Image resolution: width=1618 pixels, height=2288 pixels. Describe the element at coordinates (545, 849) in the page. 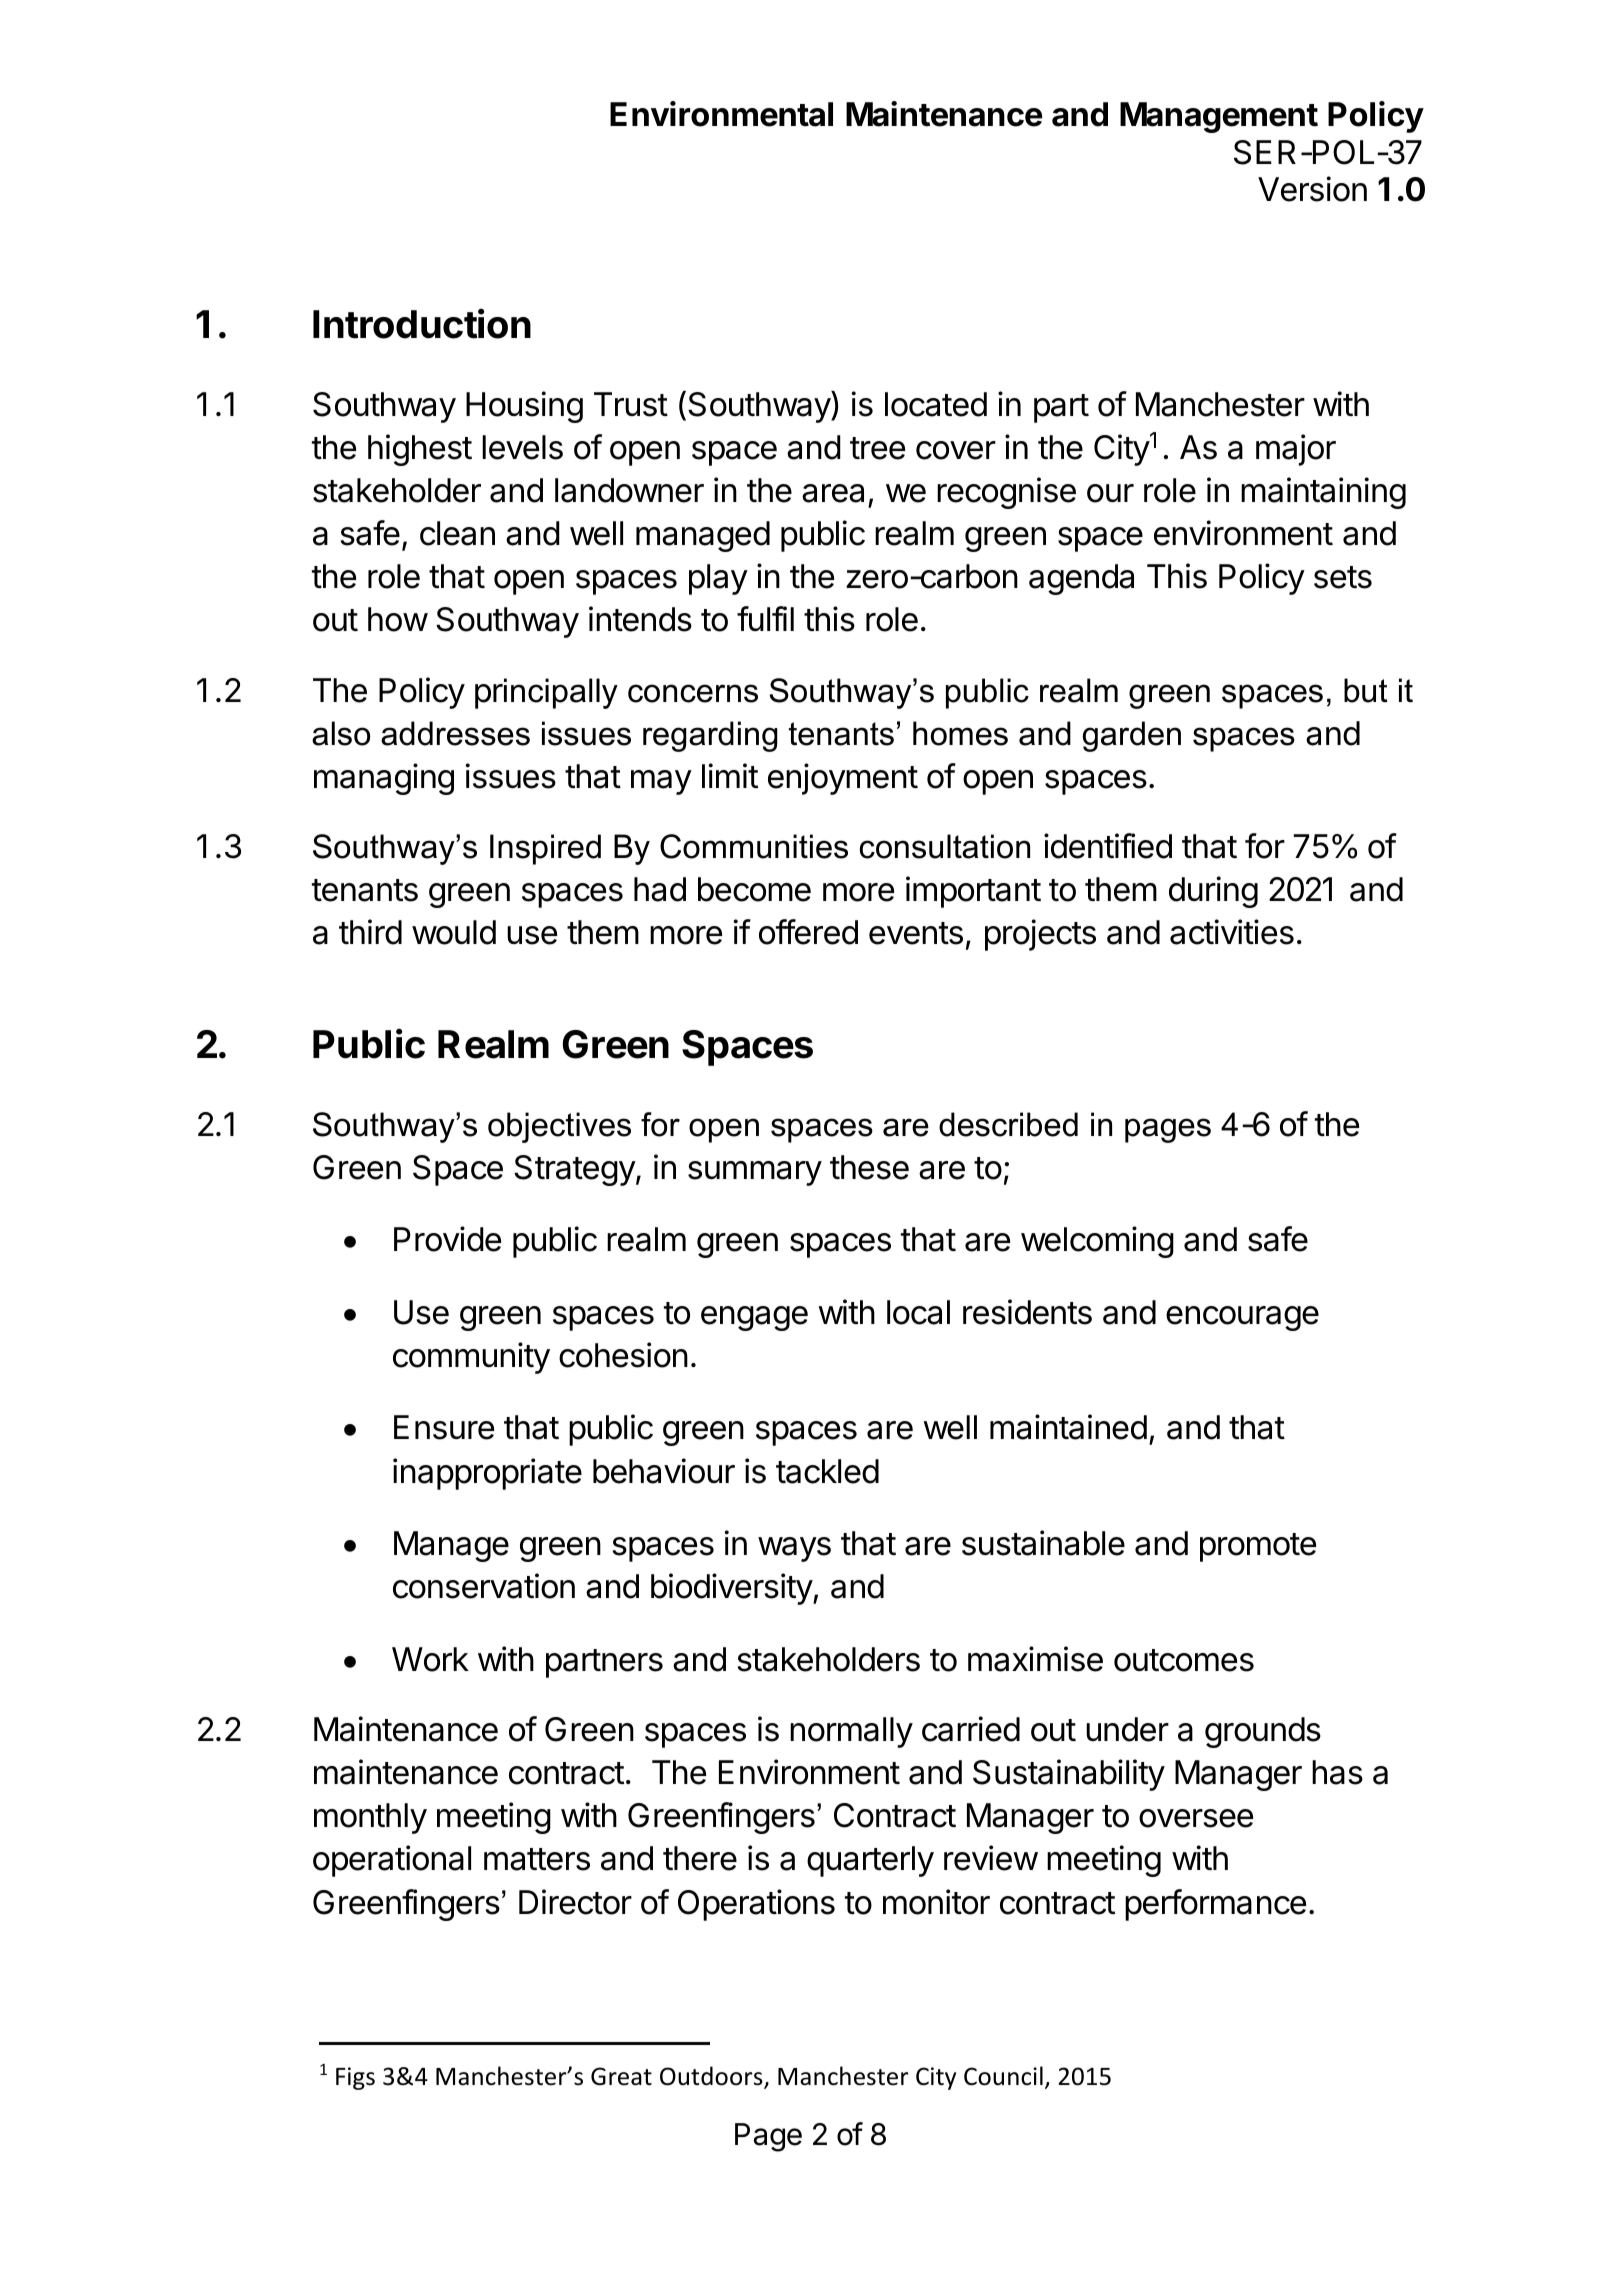

I see `Inspired` at that location.
